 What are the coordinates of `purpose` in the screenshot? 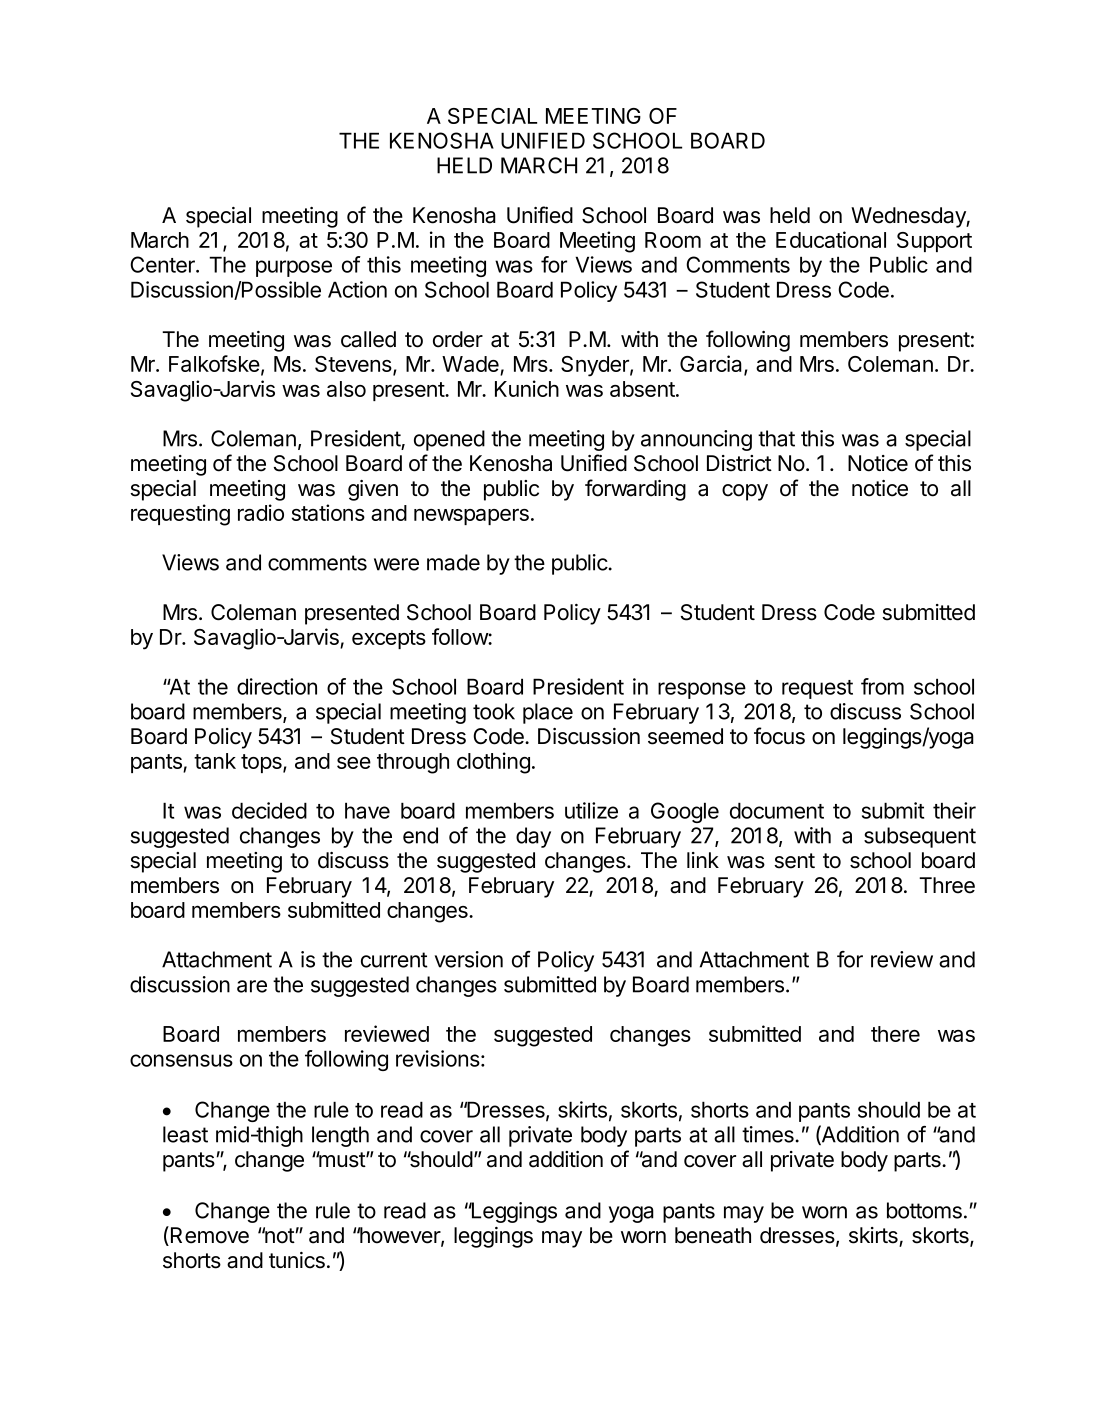 It's located at (294, 268).
